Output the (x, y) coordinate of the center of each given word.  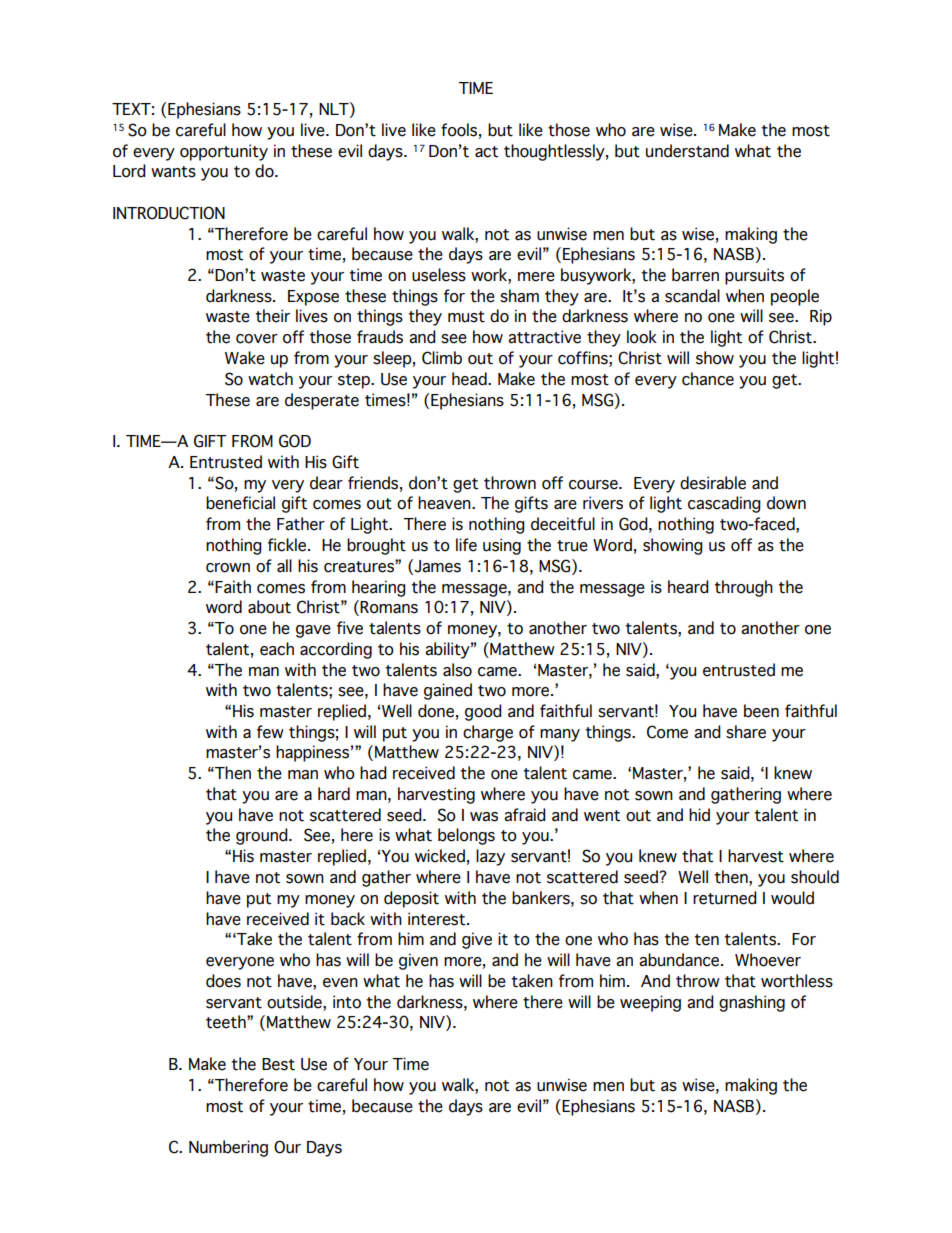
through (743, 588)
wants (173, 172)
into (347, 1002)
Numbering (228, 1148)
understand (687, 151)
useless (439, 275)
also (457, 670)
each (277, 649)
